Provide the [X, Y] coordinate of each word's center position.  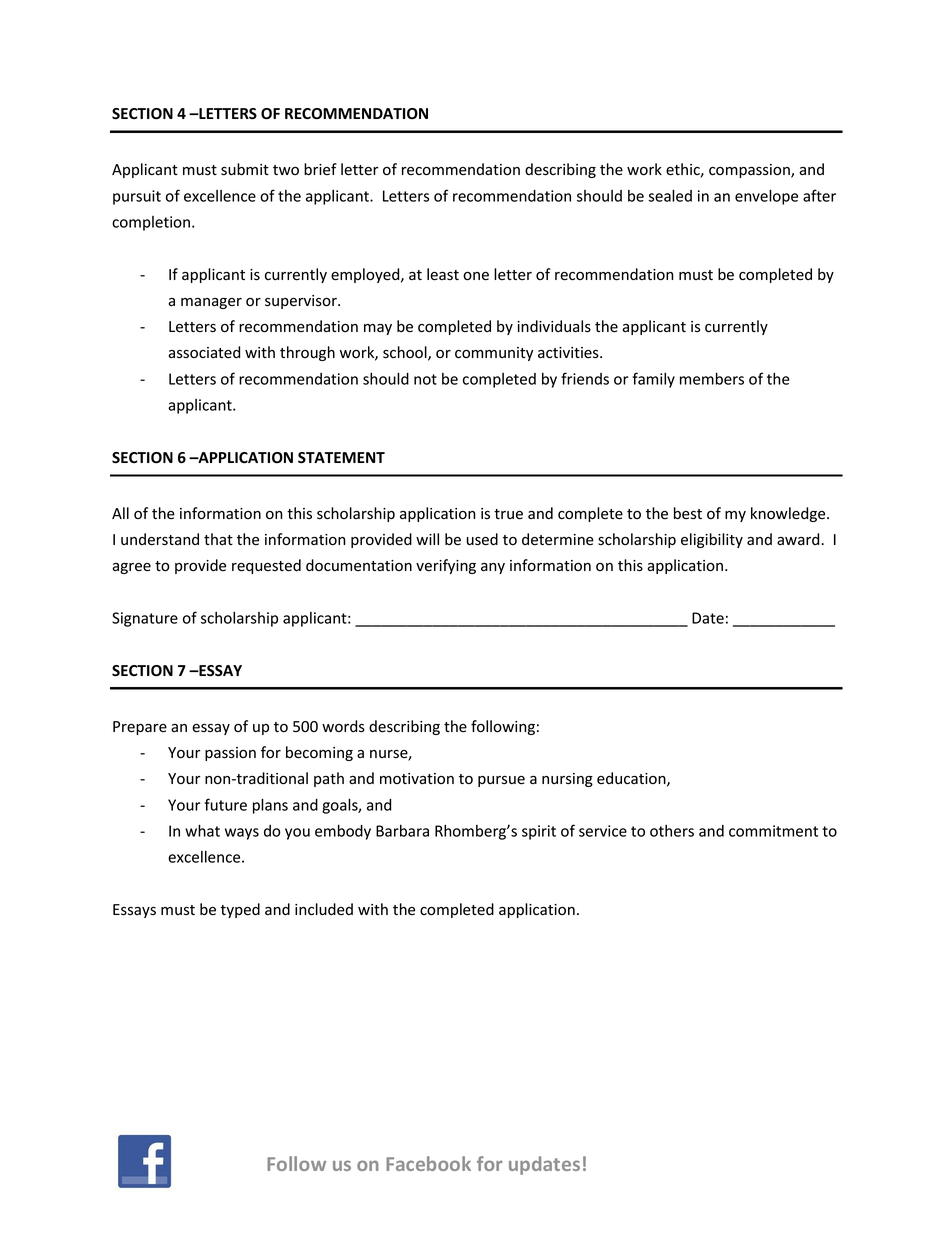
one [476, 276]
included [324, 909]
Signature [145, 619]
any [493, 568]
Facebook [428, 1163]
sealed [670, 195]
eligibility [712, 540]
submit [245, 169]
